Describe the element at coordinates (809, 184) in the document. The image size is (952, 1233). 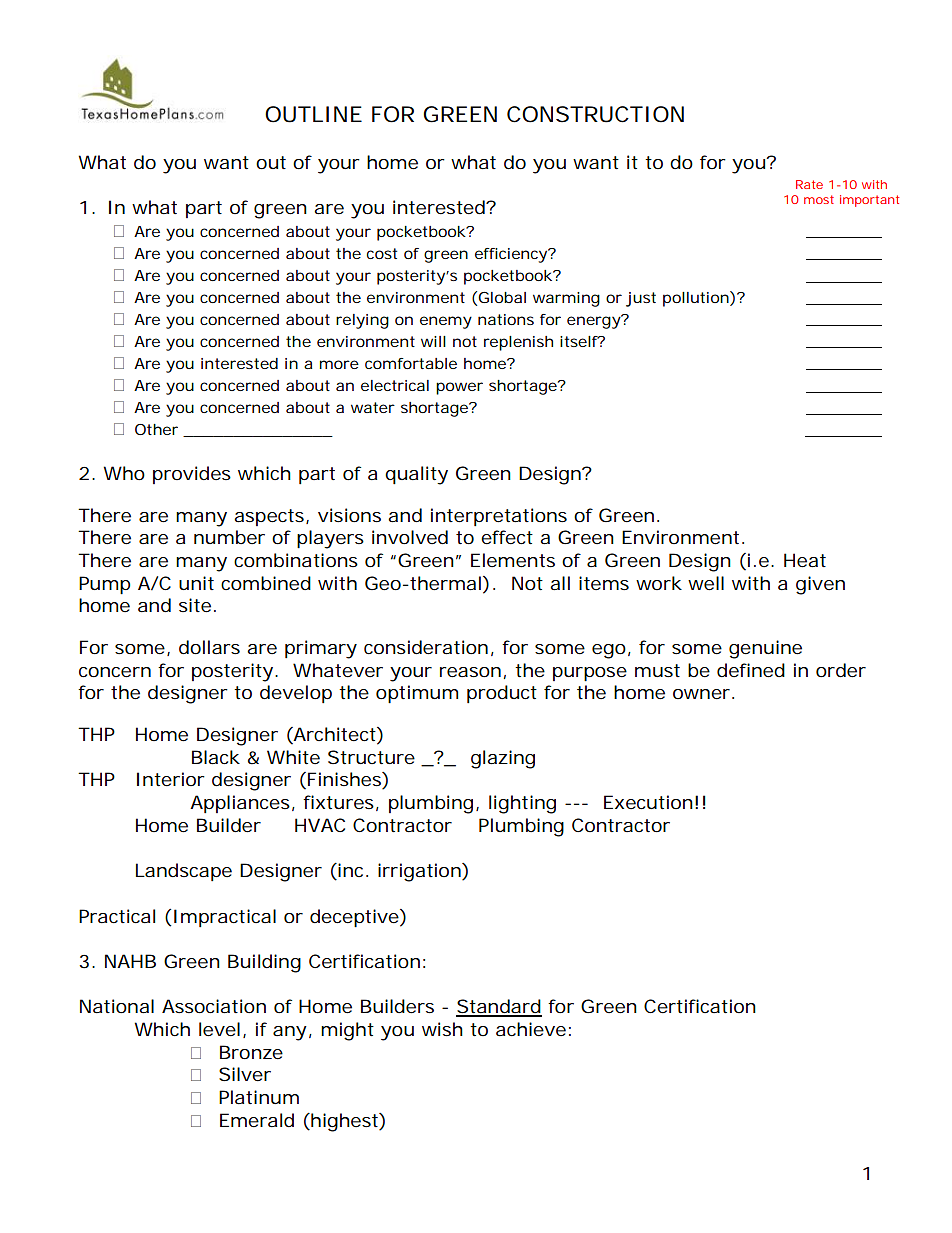
I see `Rate` at that location.
